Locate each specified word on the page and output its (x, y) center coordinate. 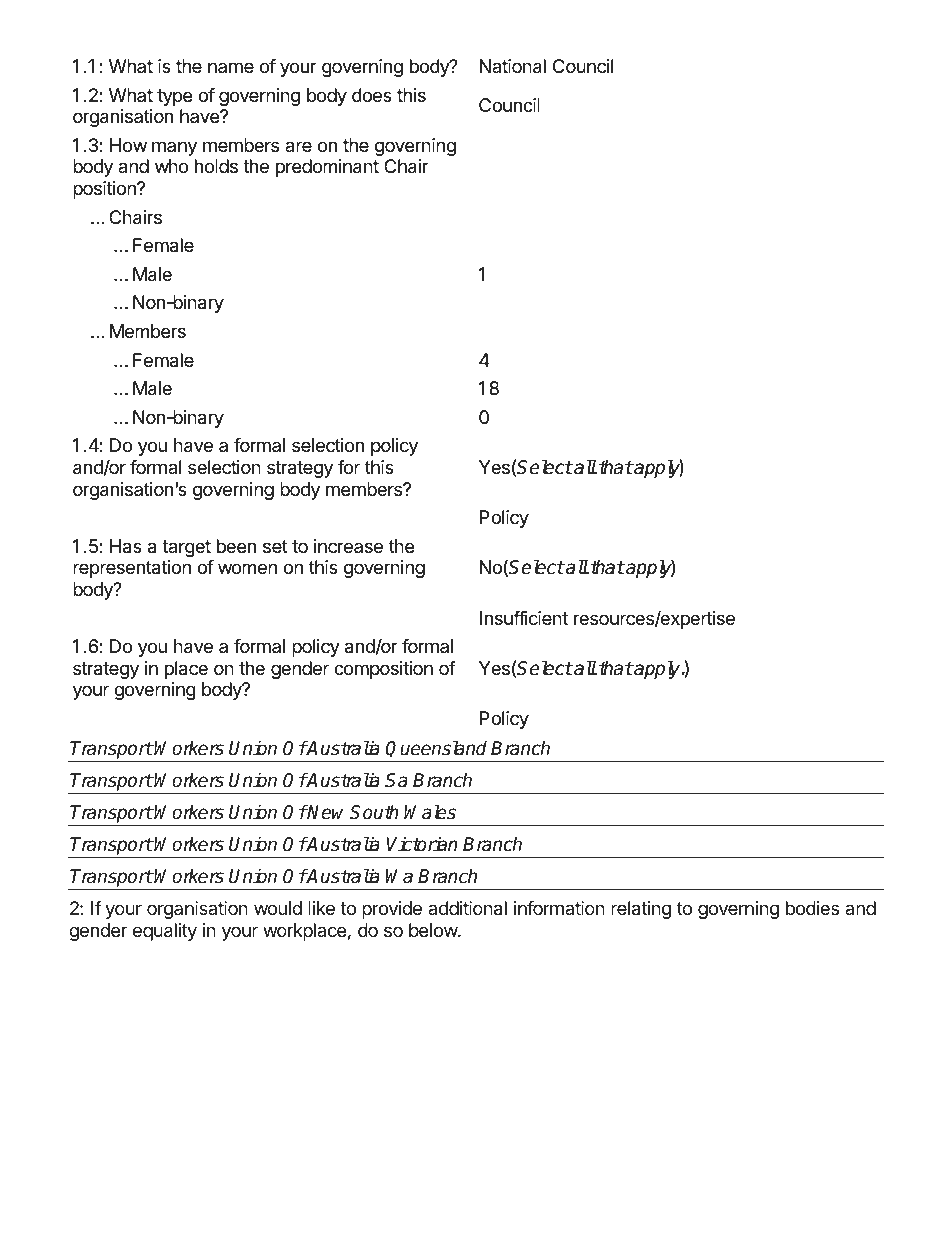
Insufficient (524, 618)
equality (165, 932)
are (298, 146)
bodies (812, 908)
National (513, 66)
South (374, 812)
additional (467, 908)
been (236, 546)
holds (216, 166)
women (247, 568)
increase (348, 546)
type (174, 97)
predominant (327, 168)
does (372, 95)
